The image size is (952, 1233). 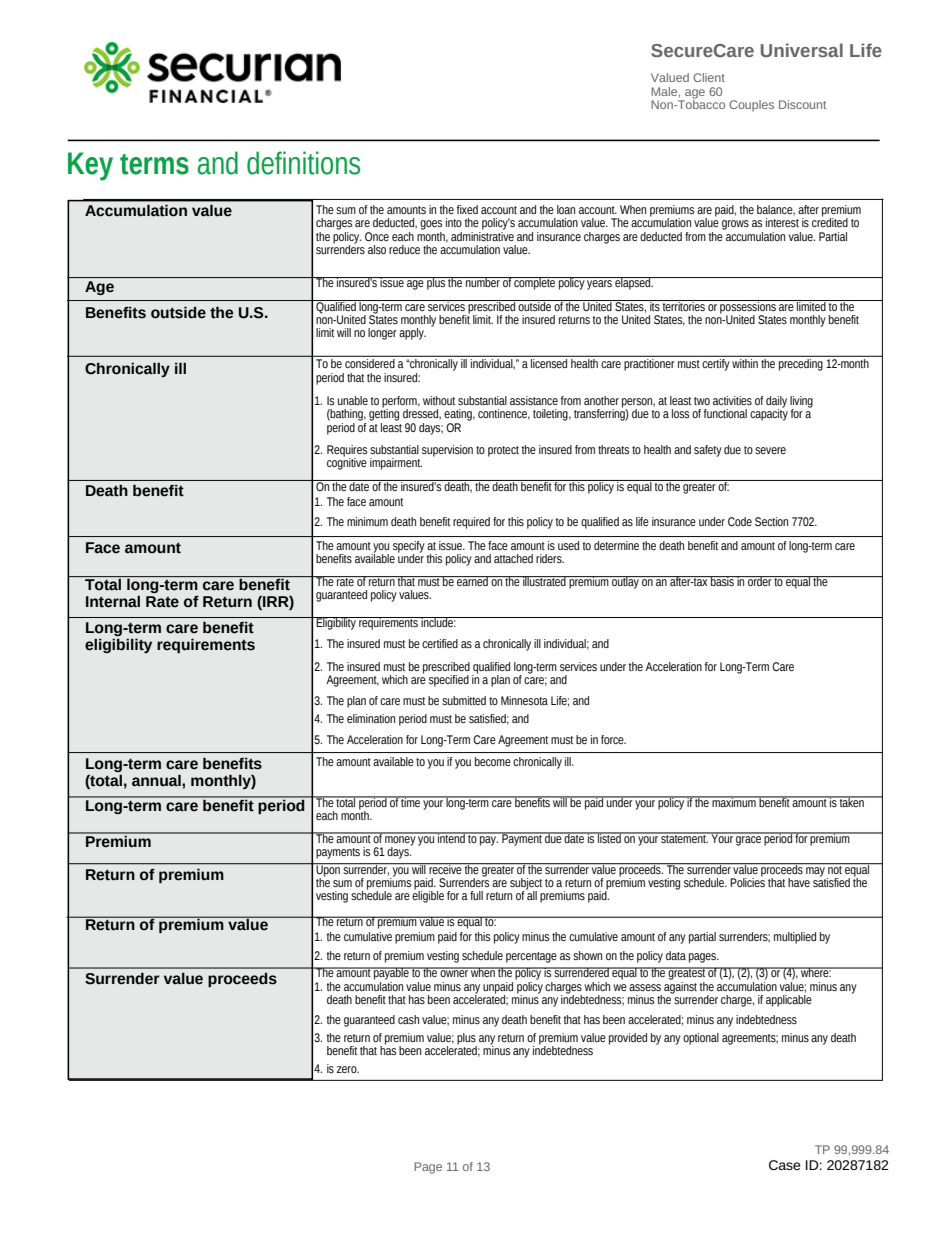 What do you see at coordinates (408, 1019) in the page?
I see `cash` at bounding box center [408, 1019].
